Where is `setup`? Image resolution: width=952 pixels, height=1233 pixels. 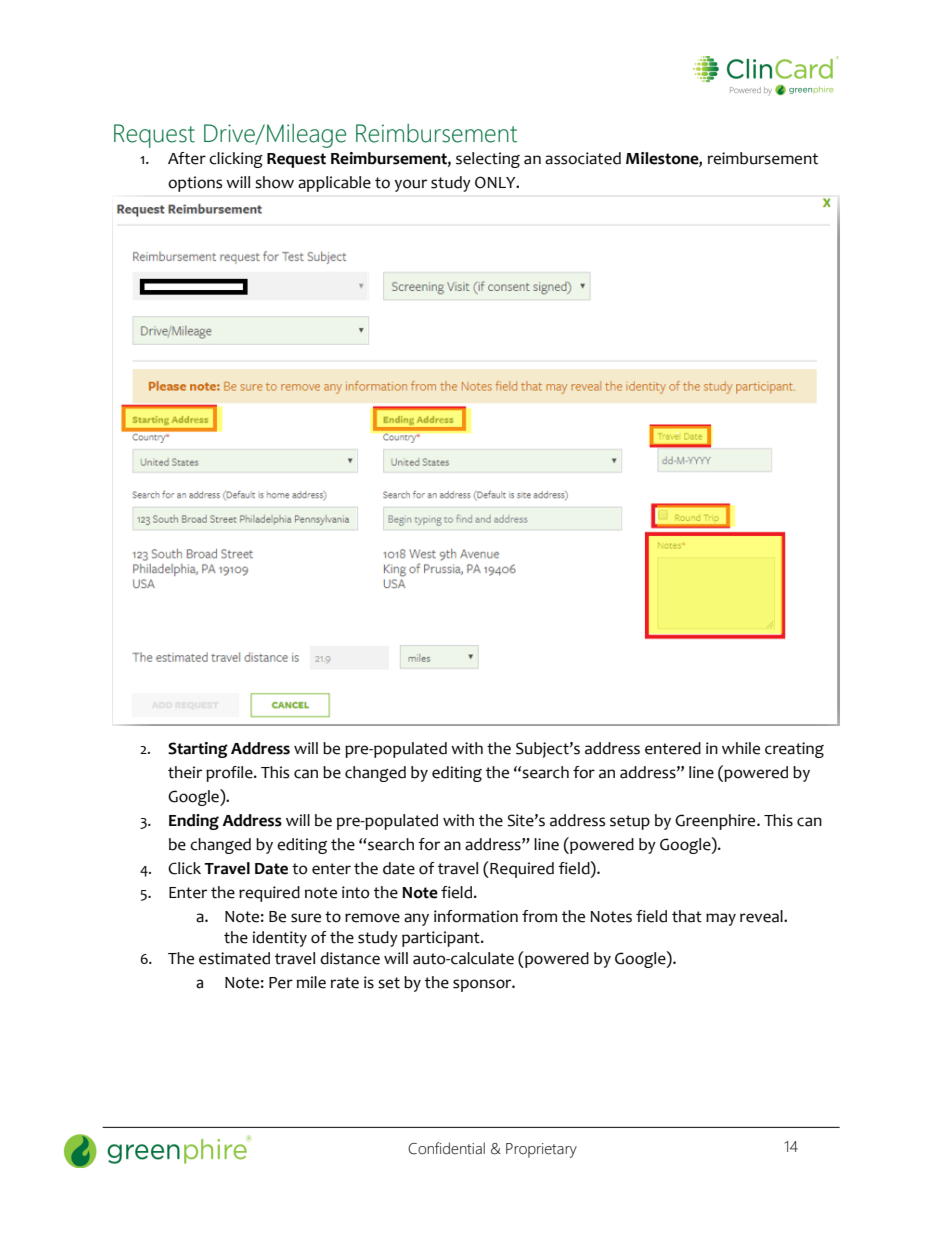
setup is located at coordinates (630, 822).
